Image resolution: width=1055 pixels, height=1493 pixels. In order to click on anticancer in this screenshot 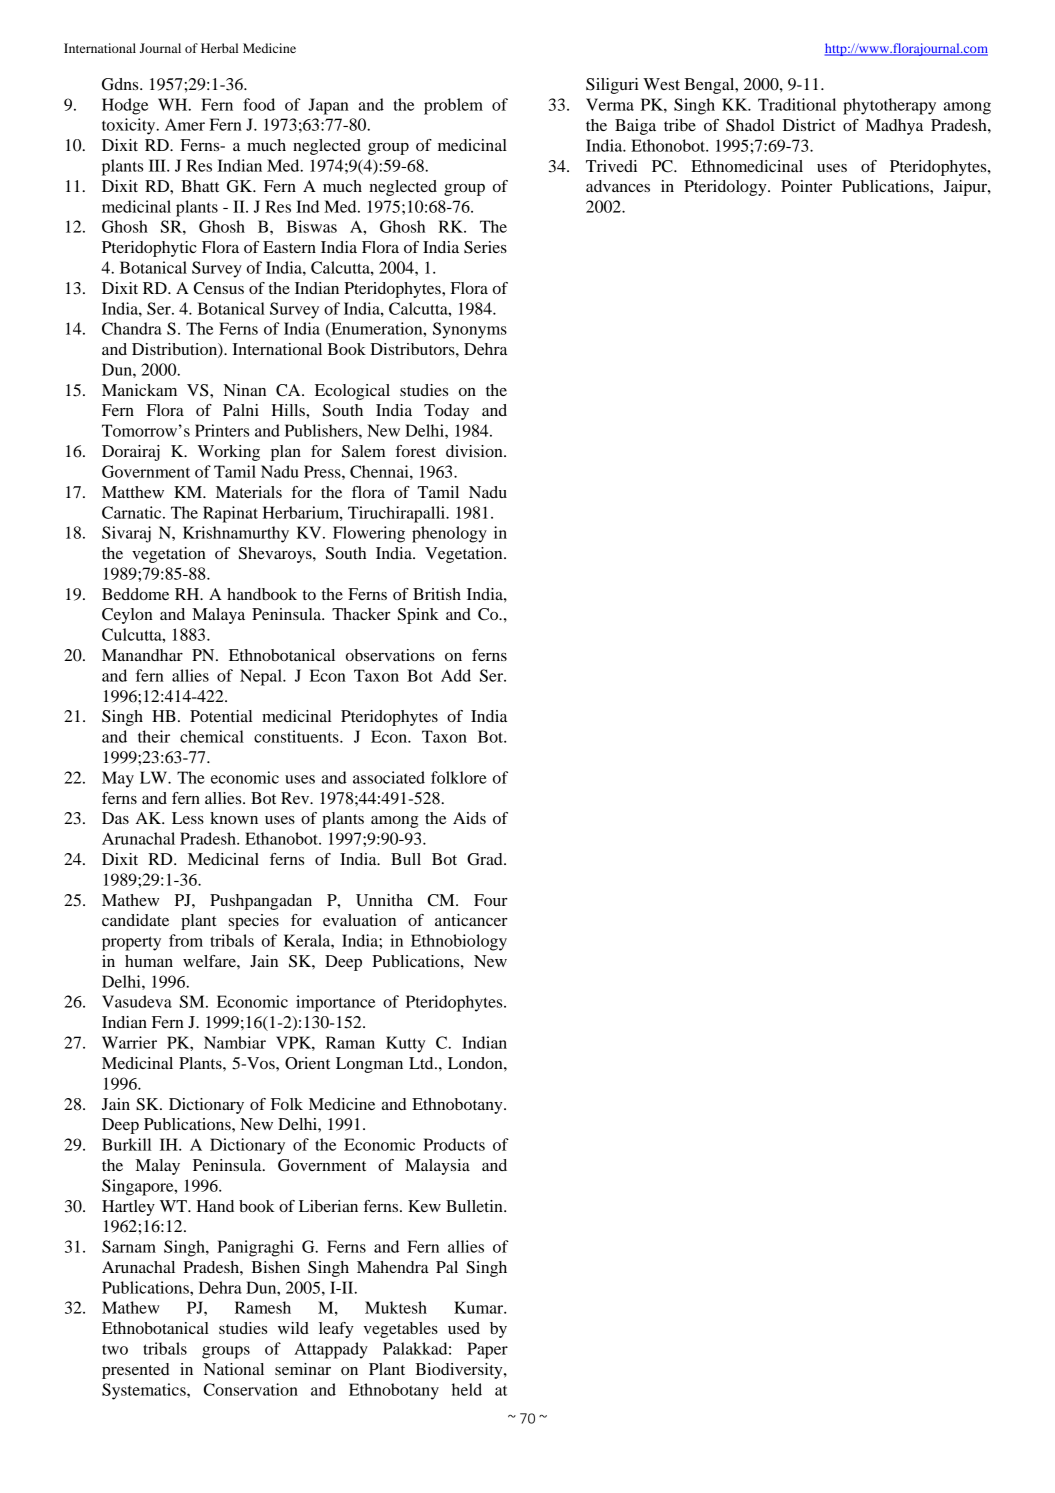, I will do `click(471, 920)`.
